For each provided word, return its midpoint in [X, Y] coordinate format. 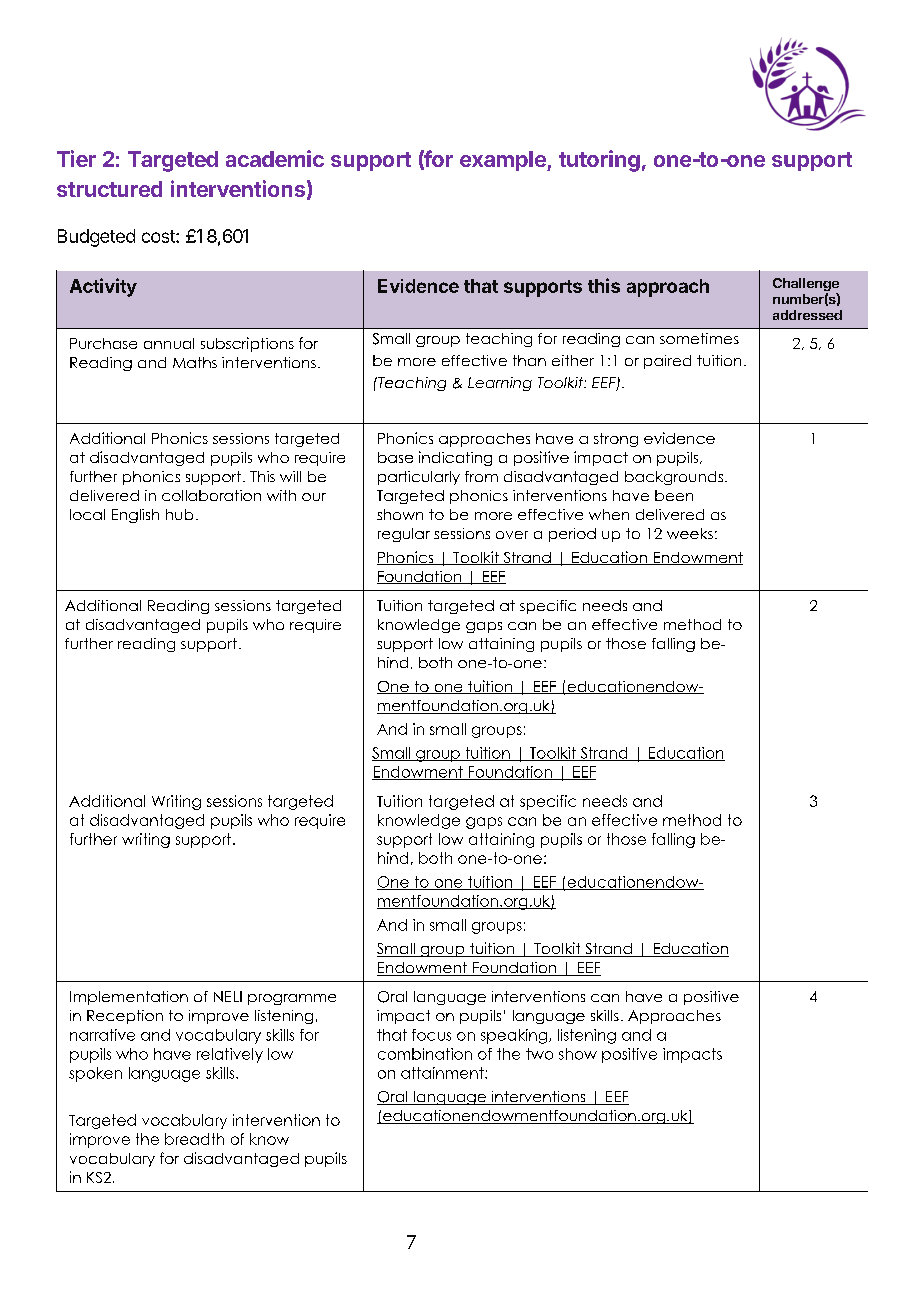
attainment [443, 1073]
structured [109, 189]
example [504, 161]
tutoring [599, 161]
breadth [194, 1139]
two [539, 1054]
